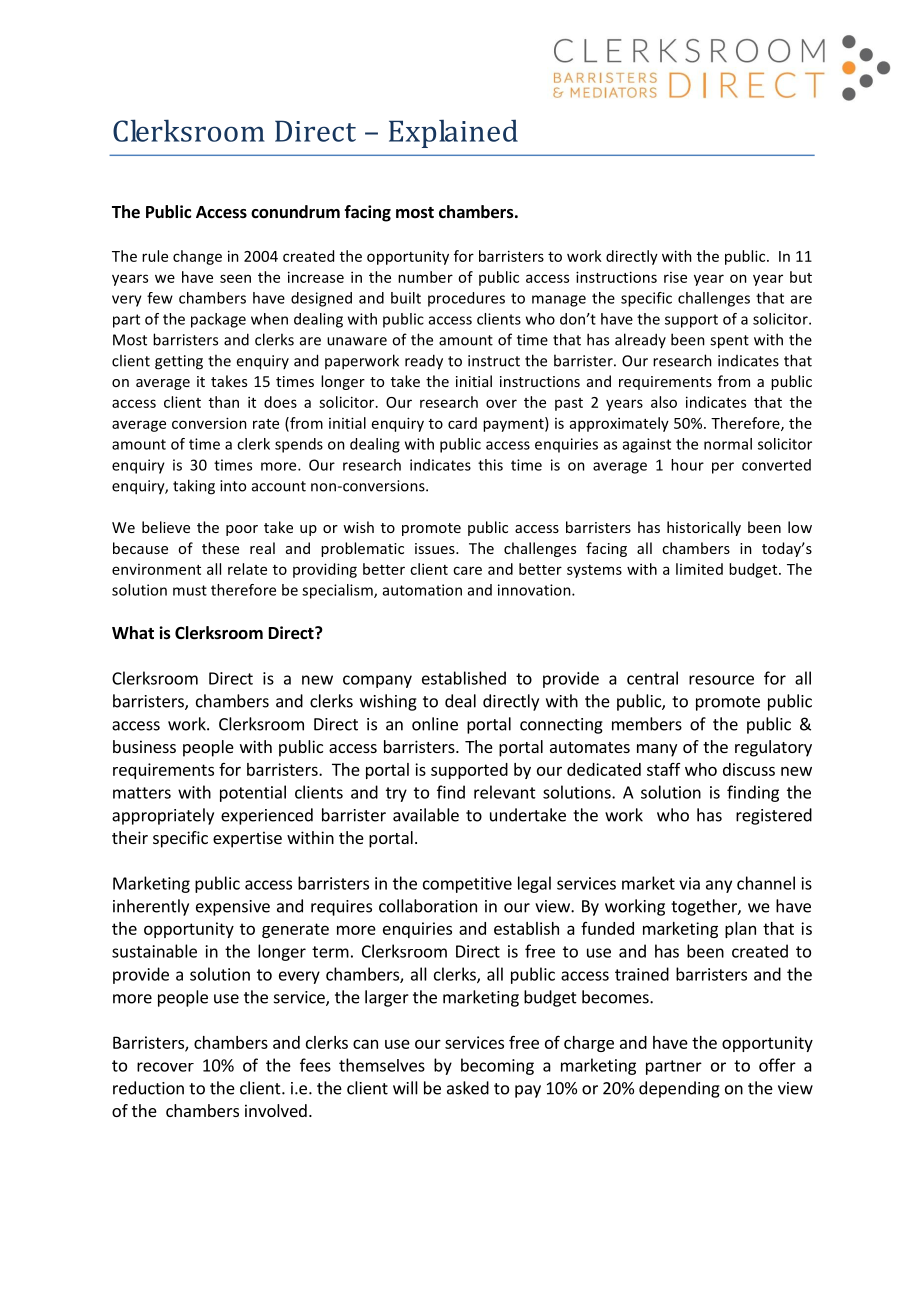  What do you see at coordinates (224, 402) in the screenshot?
I see `than` at bounding box center [224, 402].
